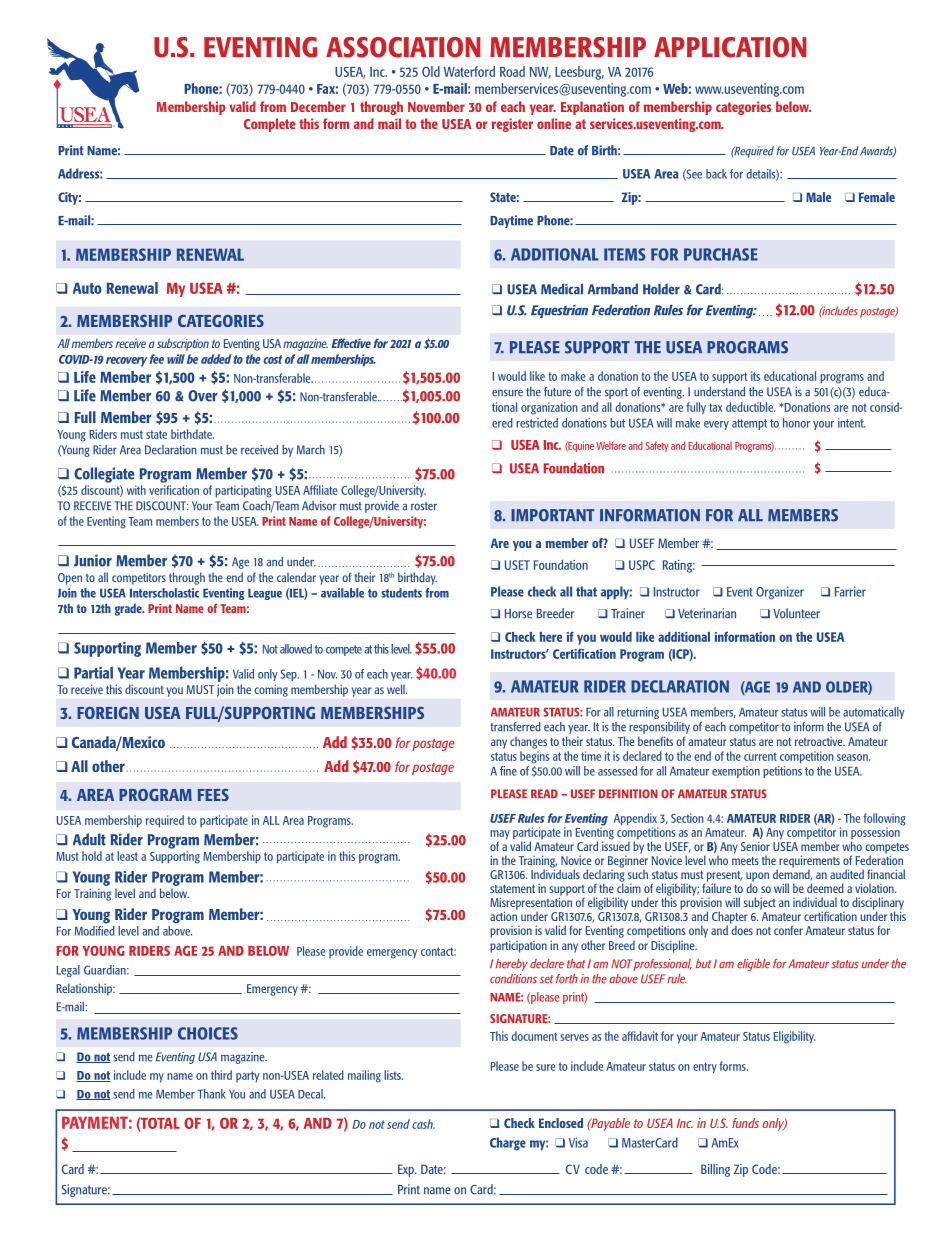 This document has height=1233, width=952. What do you see at coordinates (557, 392) in the document?
I see `future` at bounding box center [557, 392].
